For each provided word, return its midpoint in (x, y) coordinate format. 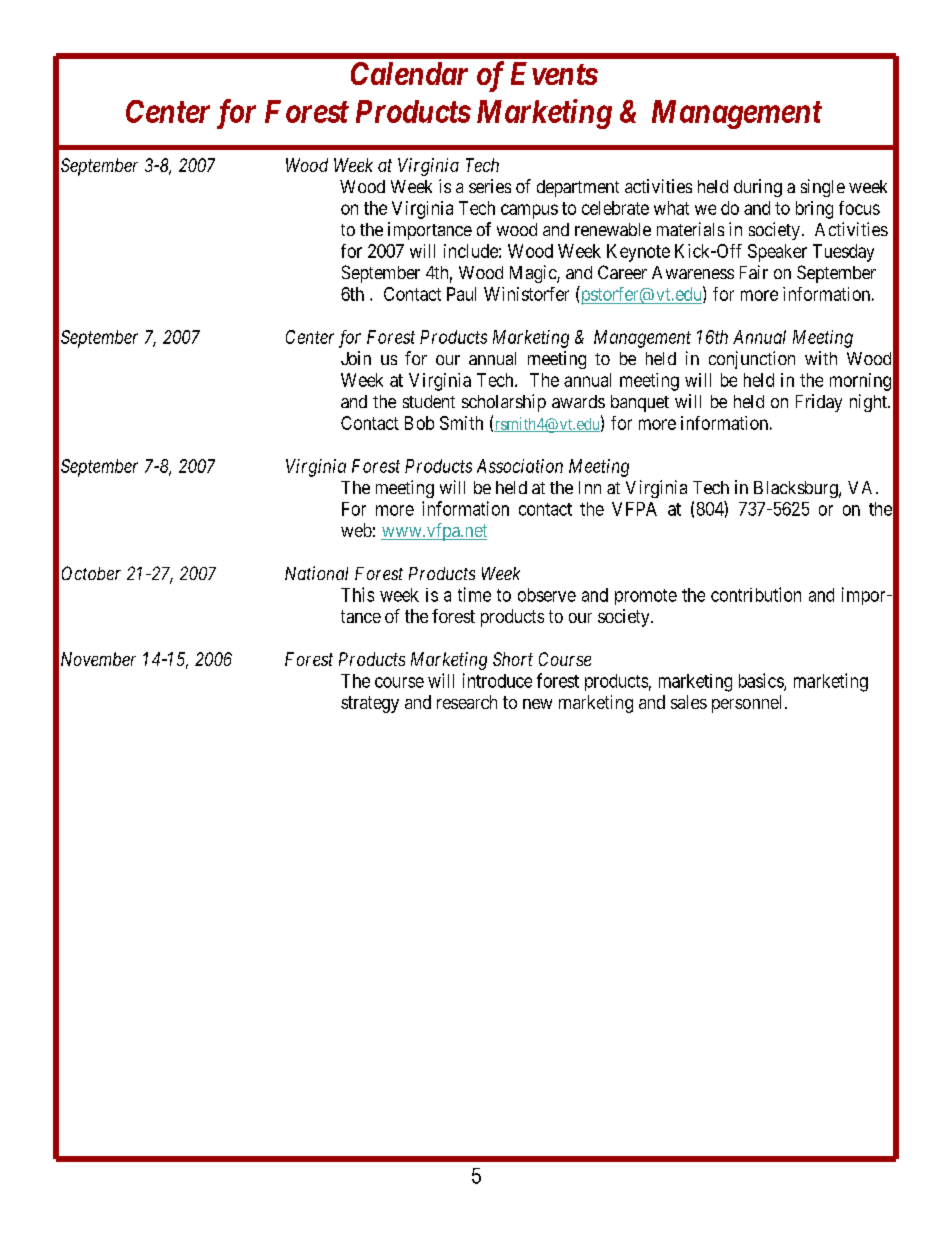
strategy (370, 704)
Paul (461, 294)
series (490, 186)
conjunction (752, 360)
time (474, 594)
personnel (746, 704)
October (91, 573)
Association (520, 466)
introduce (497, 680)
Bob (419, 423)
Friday (819, 403)
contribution (756, 594)
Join (356, 358)
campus (529, 211)
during (758, 188)
